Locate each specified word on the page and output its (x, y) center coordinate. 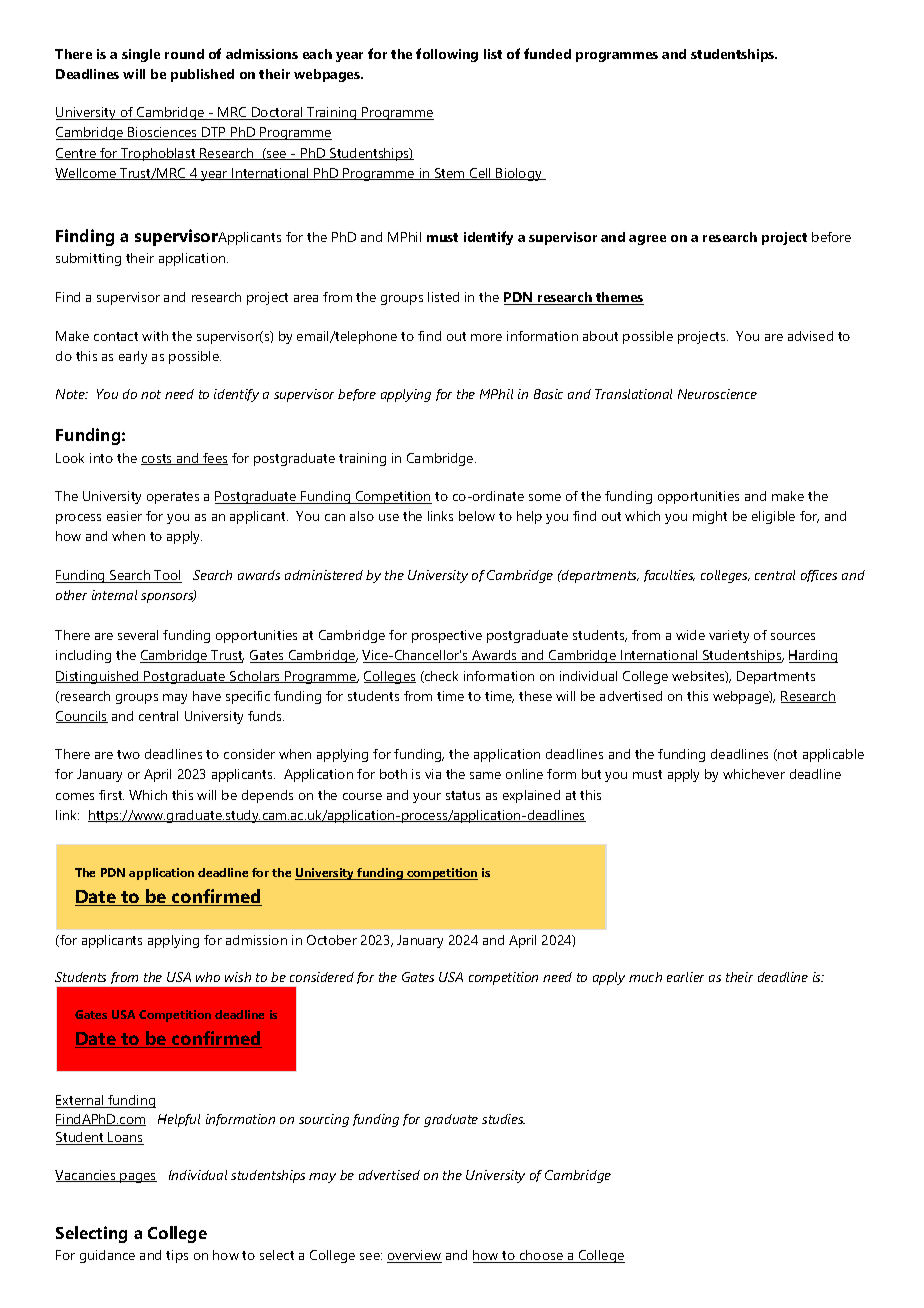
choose (541, 1256)
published (202, 75)
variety (729, 636)
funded (547, 53)
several (138, 635)
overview (414, 1256)
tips (177, 1256)
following (447, 55)
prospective (447, 636)
